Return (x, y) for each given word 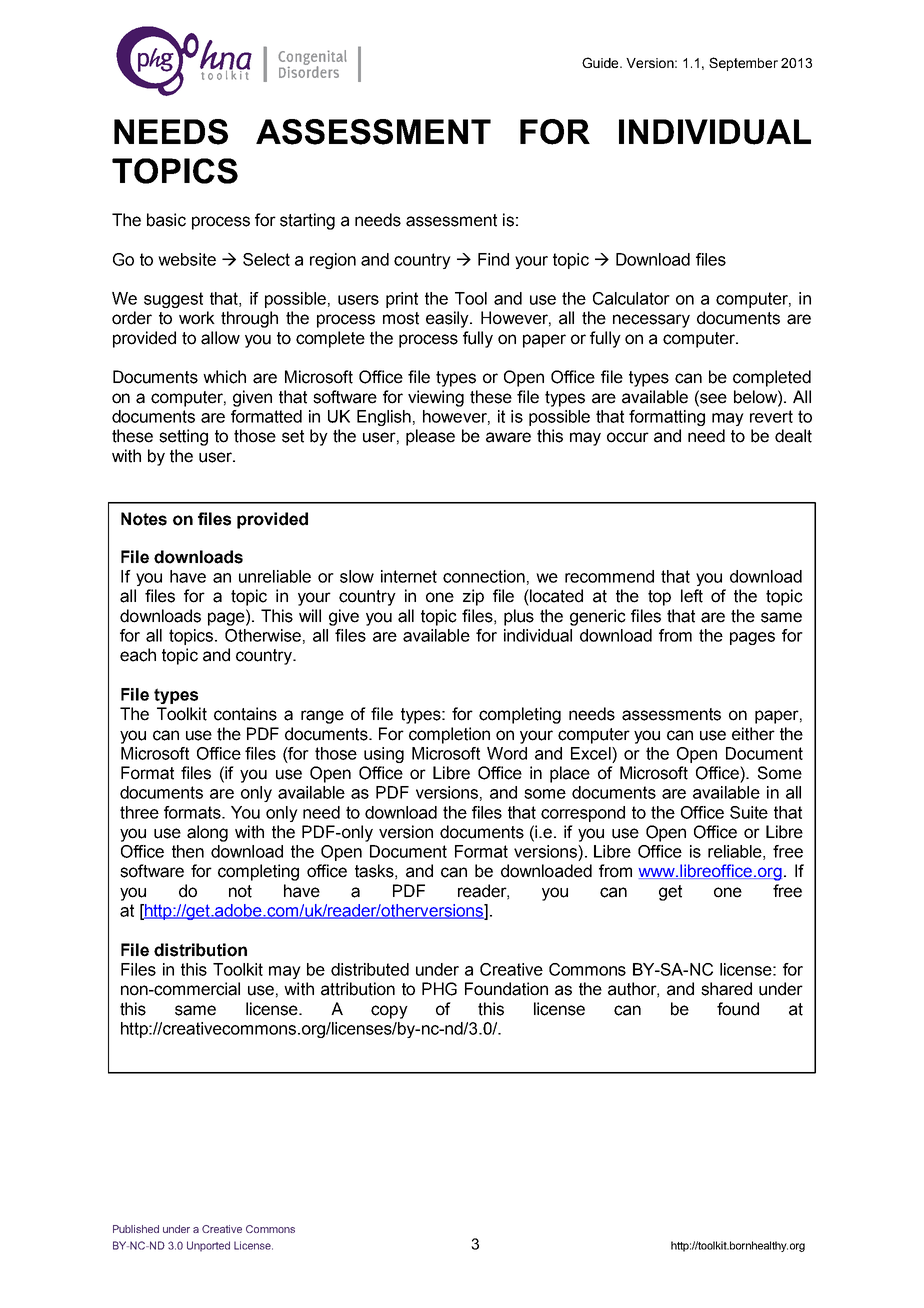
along (207, 833)
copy (389, 1012)
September (743, 64)
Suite (749, 812)
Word (507, 753)
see (712, 397)
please (430, 437)
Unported (208, 1246)
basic (166, 220)
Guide (601, 62)
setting (183, 437)
